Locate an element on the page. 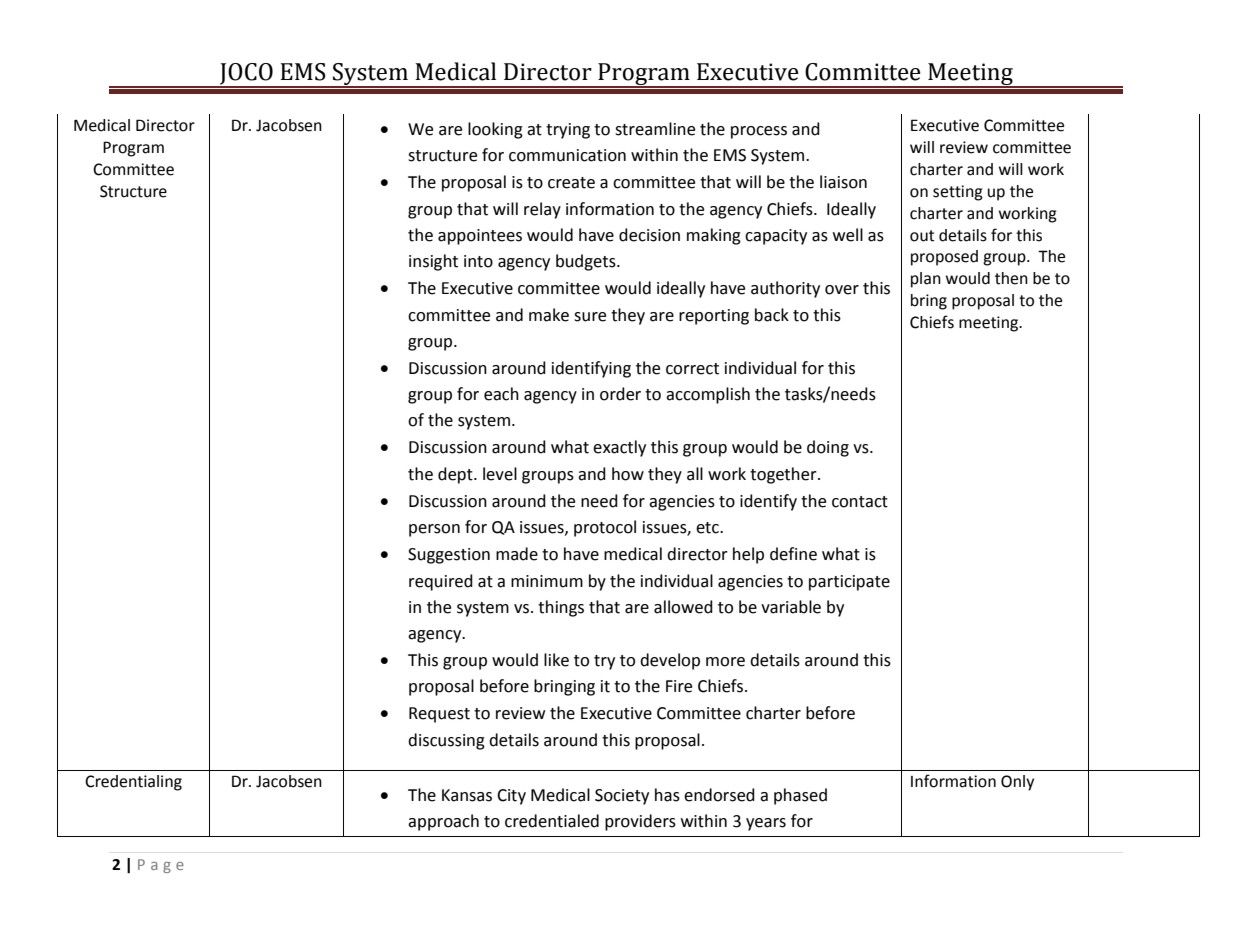 This document has height=952, width=1233. order is located at coordinates (620, 394).
